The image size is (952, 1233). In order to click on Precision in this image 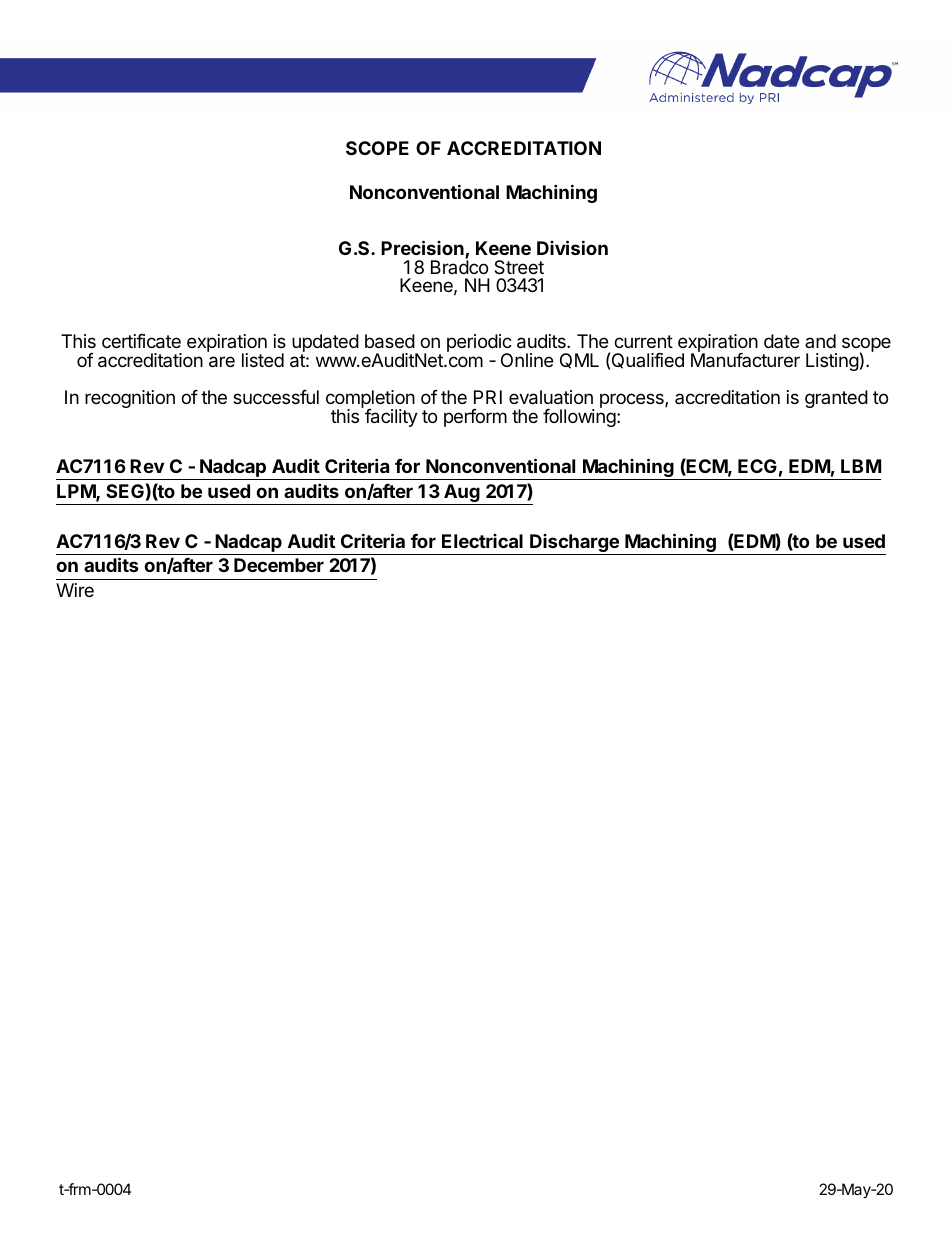, I will do `click(423, 249)`.
